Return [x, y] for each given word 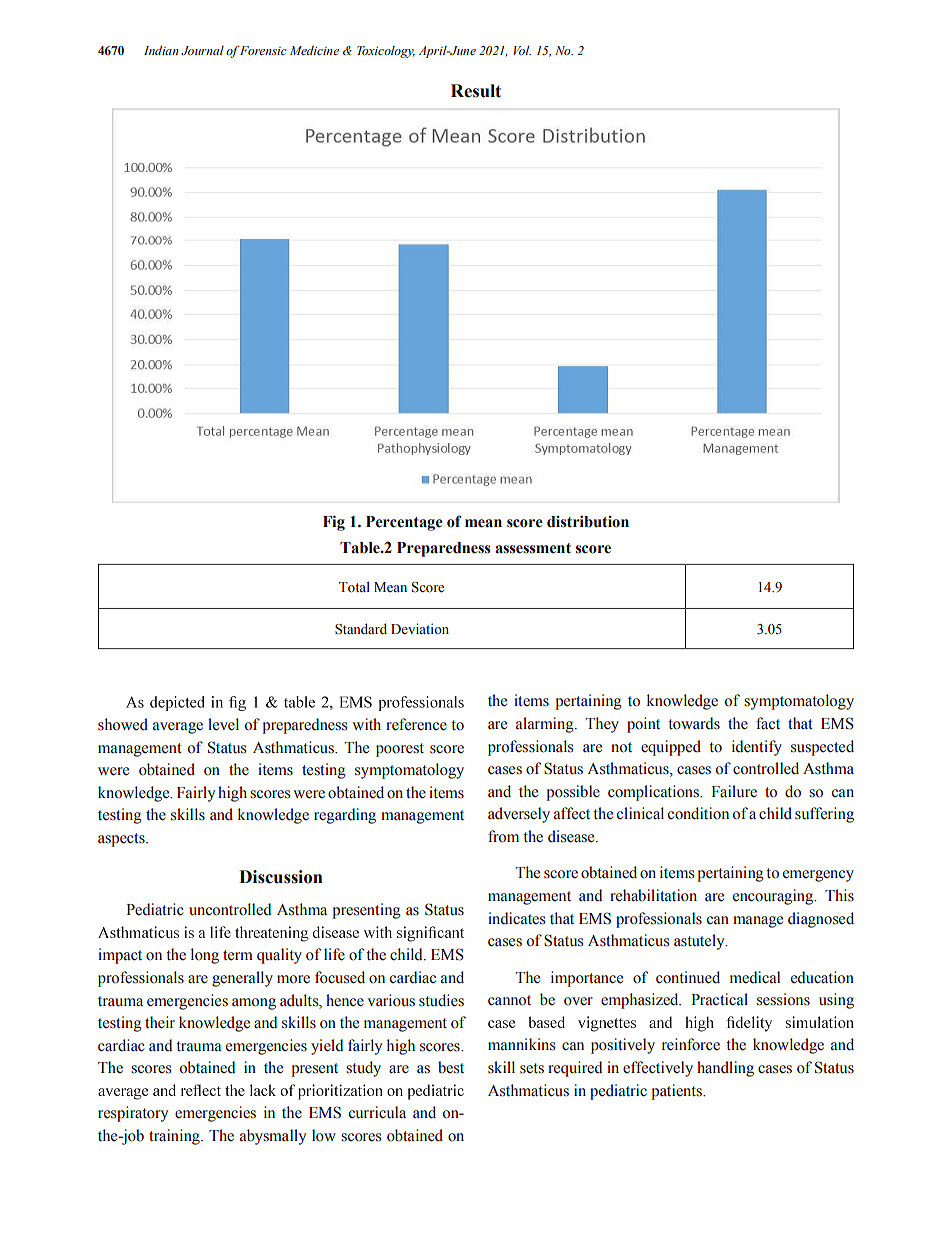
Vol [522, 50]
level [223, 724]
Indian [161, 50]
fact [768, 723]
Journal [202, 50]
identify [757, 748]
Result [476, 91]
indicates [516, 918]
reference [416, 724]
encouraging [774, 897]
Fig [334, 523]
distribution [588, 521]
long [205, 956]
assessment [533, 548]
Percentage [404, 523]
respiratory [133, 1114]
